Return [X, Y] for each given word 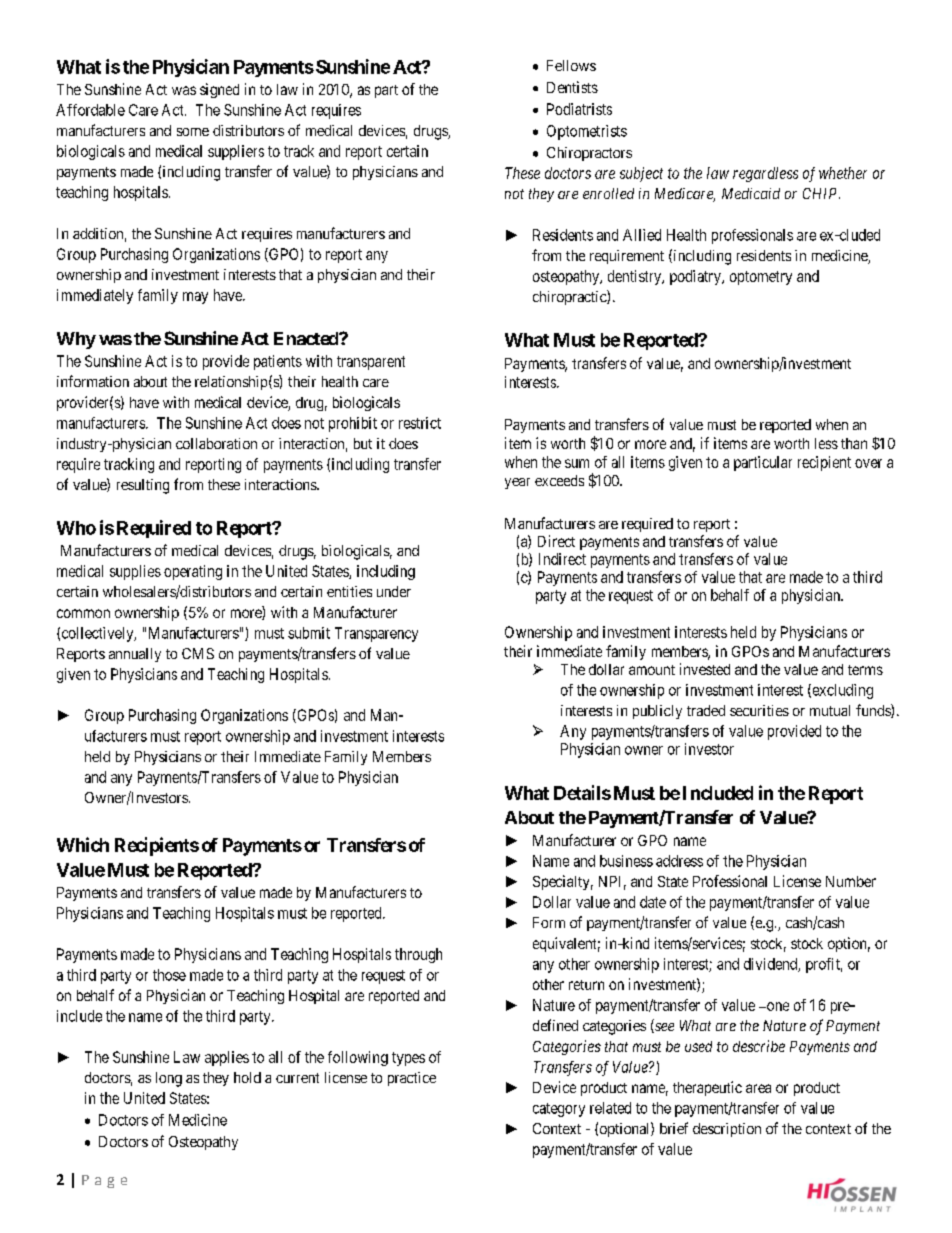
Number [851, 881]
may [195, 298]
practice [412, 1079]
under [394, 591]
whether [843, 173]
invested [705, 669]
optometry [761, 278]
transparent [371, 363]
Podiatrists [579, 109]
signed [219, 90]
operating [193, 572]
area [758, 1088]
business [626, 861]
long [169, 1079]
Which [83, 844]
